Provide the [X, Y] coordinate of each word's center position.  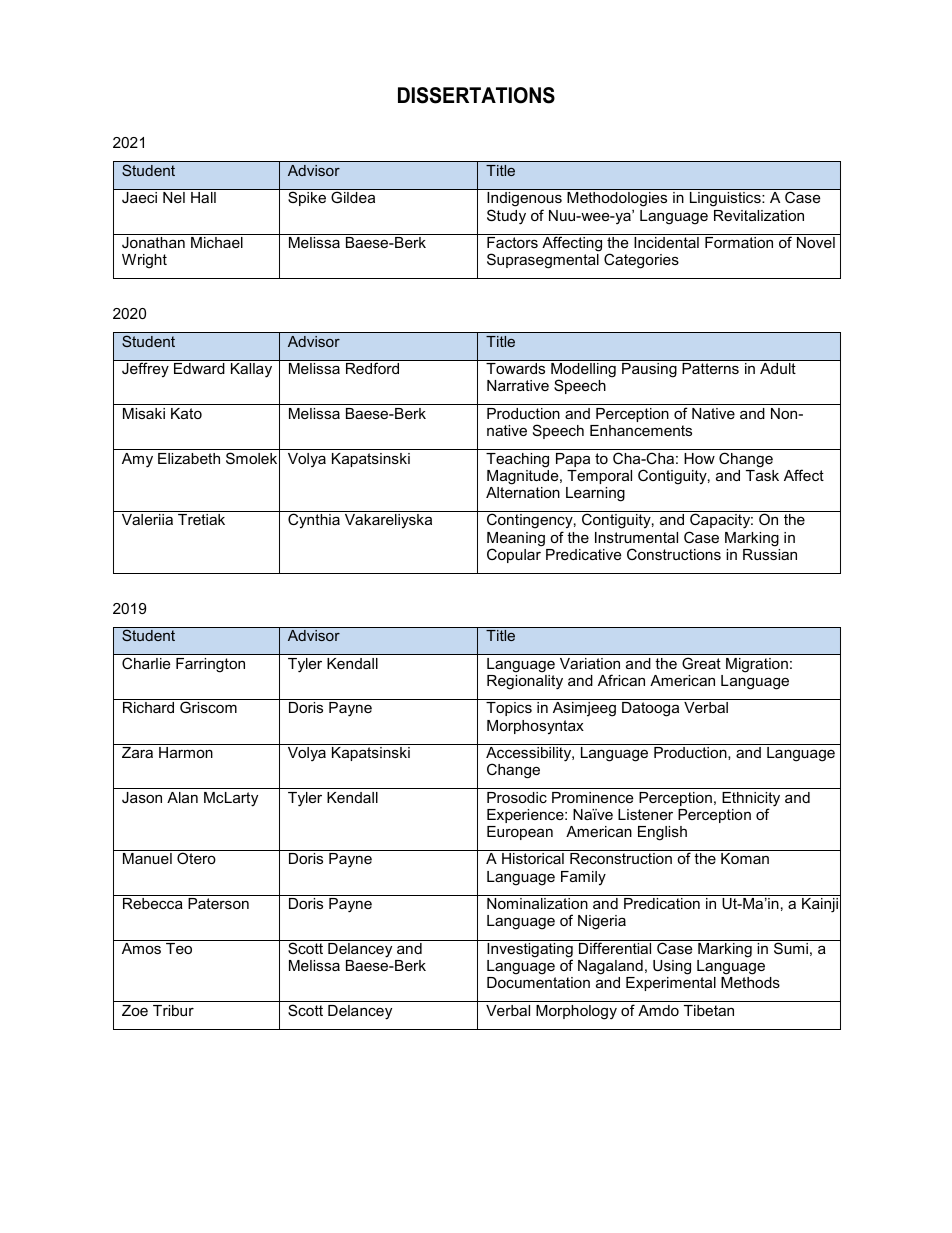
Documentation [538, 982]
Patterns [710, 368]
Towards [515, 368]
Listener [645, 814]
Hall [203, 197]
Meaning [516, 540]
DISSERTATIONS [476, 95]
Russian [770, 554]
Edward [199, 368]
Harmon [186, 752]
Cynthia [314, 521]
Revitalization [759, 215]
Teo [179, 948]
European [520, 833]
